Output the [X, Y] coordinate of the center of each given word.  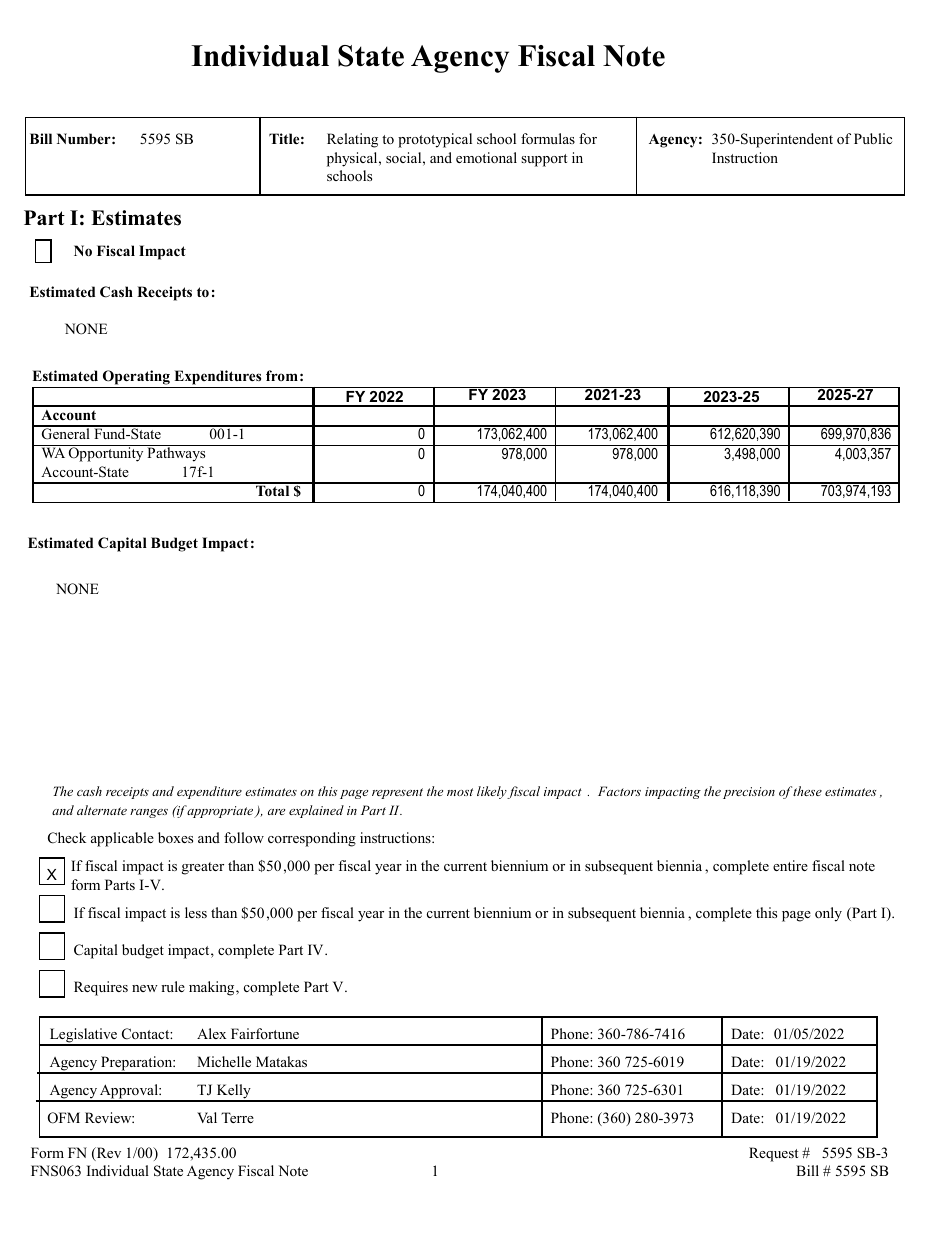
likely [492, 792]
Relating [352, 140]
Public [873, 138]
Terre [237, 1117]
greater [203, 868]
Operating [136, 379]
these [807, 791]
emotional [486, 157]
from [282, 375]
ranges [149, 813]
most [460, 792]
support [544, 160]
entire [790, 865]
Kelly [233, 1092]
